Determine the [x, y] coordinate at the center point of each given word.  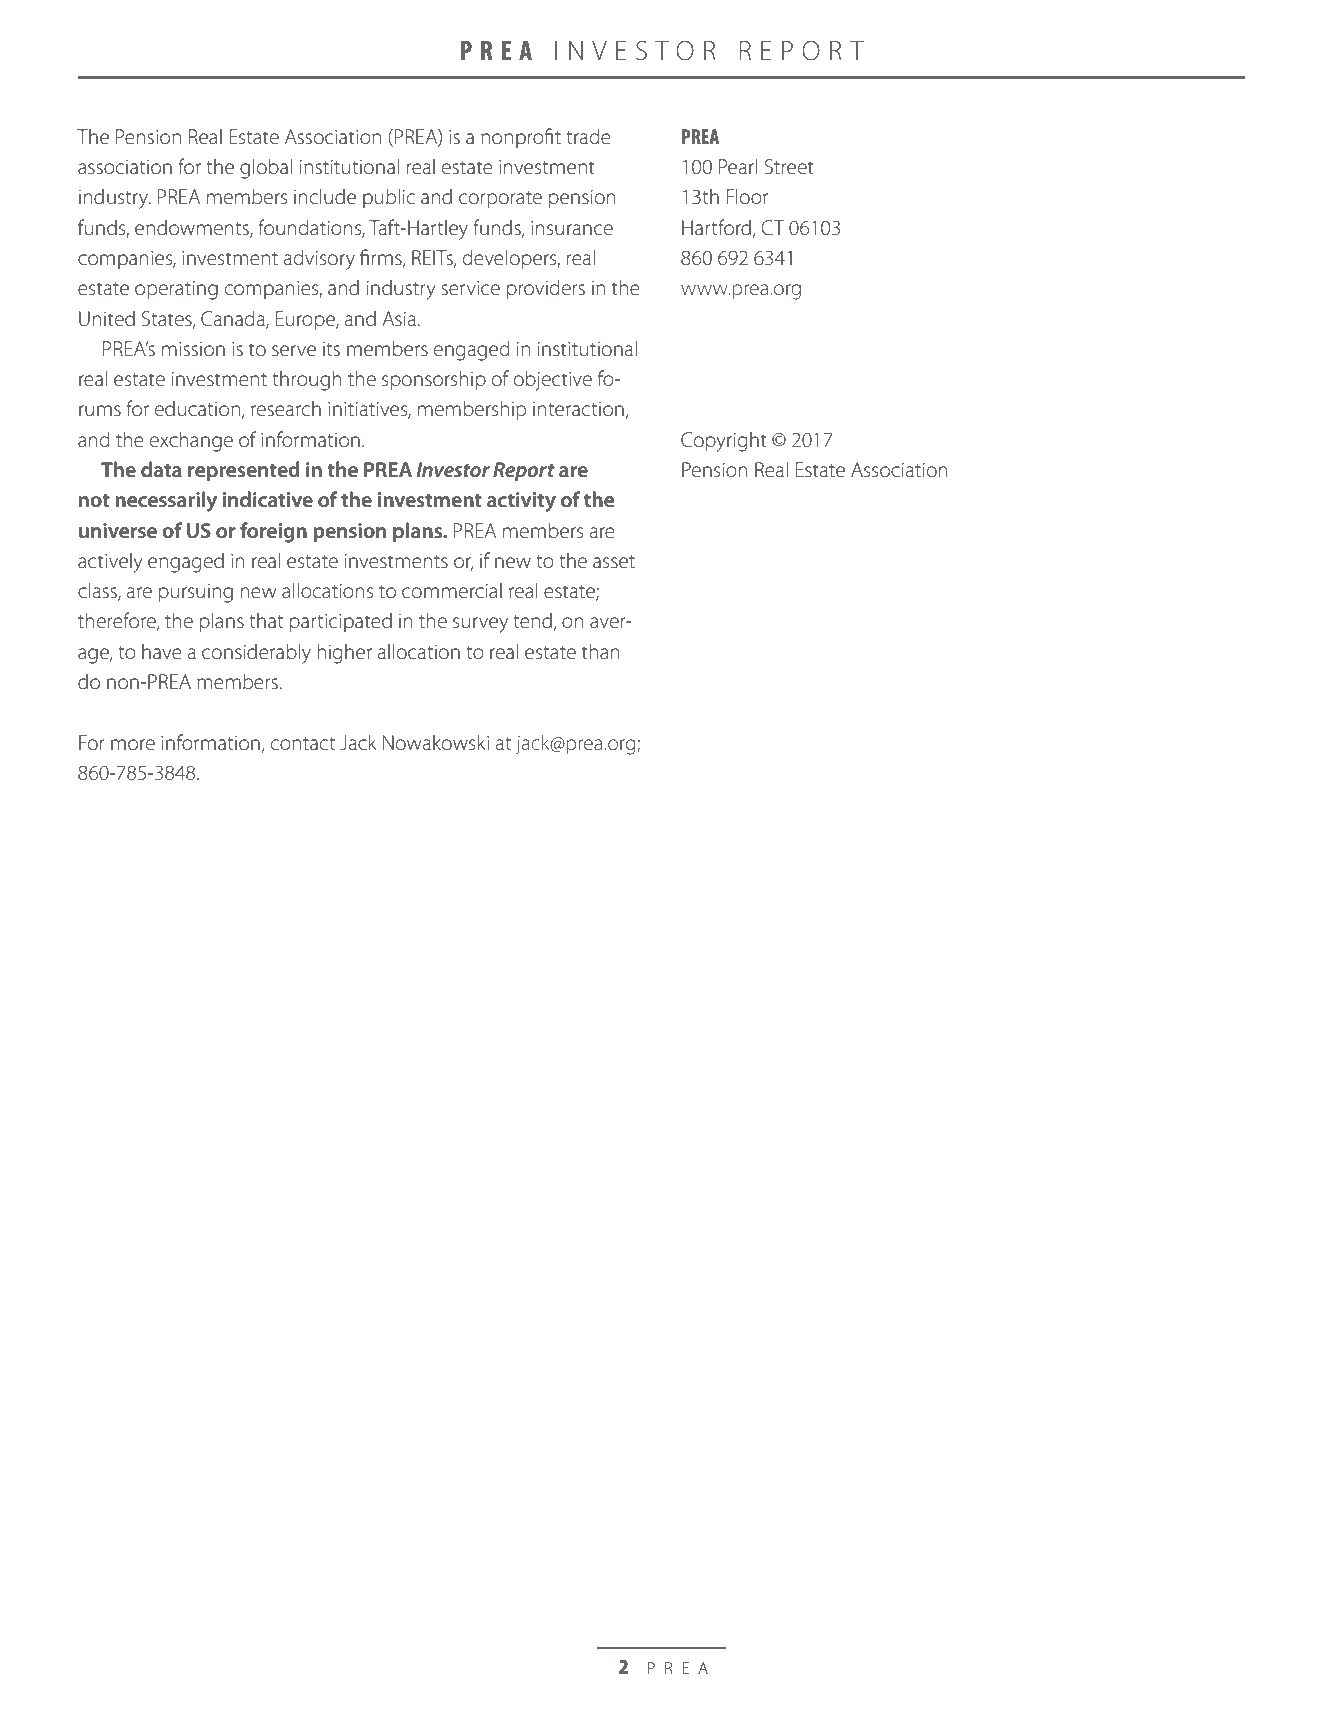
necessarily [166, 501]
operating [176, 290]
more [133, 744]
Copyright [724, 441]
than [601, 651]
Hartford [718, 228]
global [266, 168]
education [197, 408]
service [470, 288]
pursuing [196, 593]
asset [614, 562]
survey [480, 625]
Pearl [738, 166]
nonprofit [521, 138]
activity [521, 502]
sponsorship [434, 380]
